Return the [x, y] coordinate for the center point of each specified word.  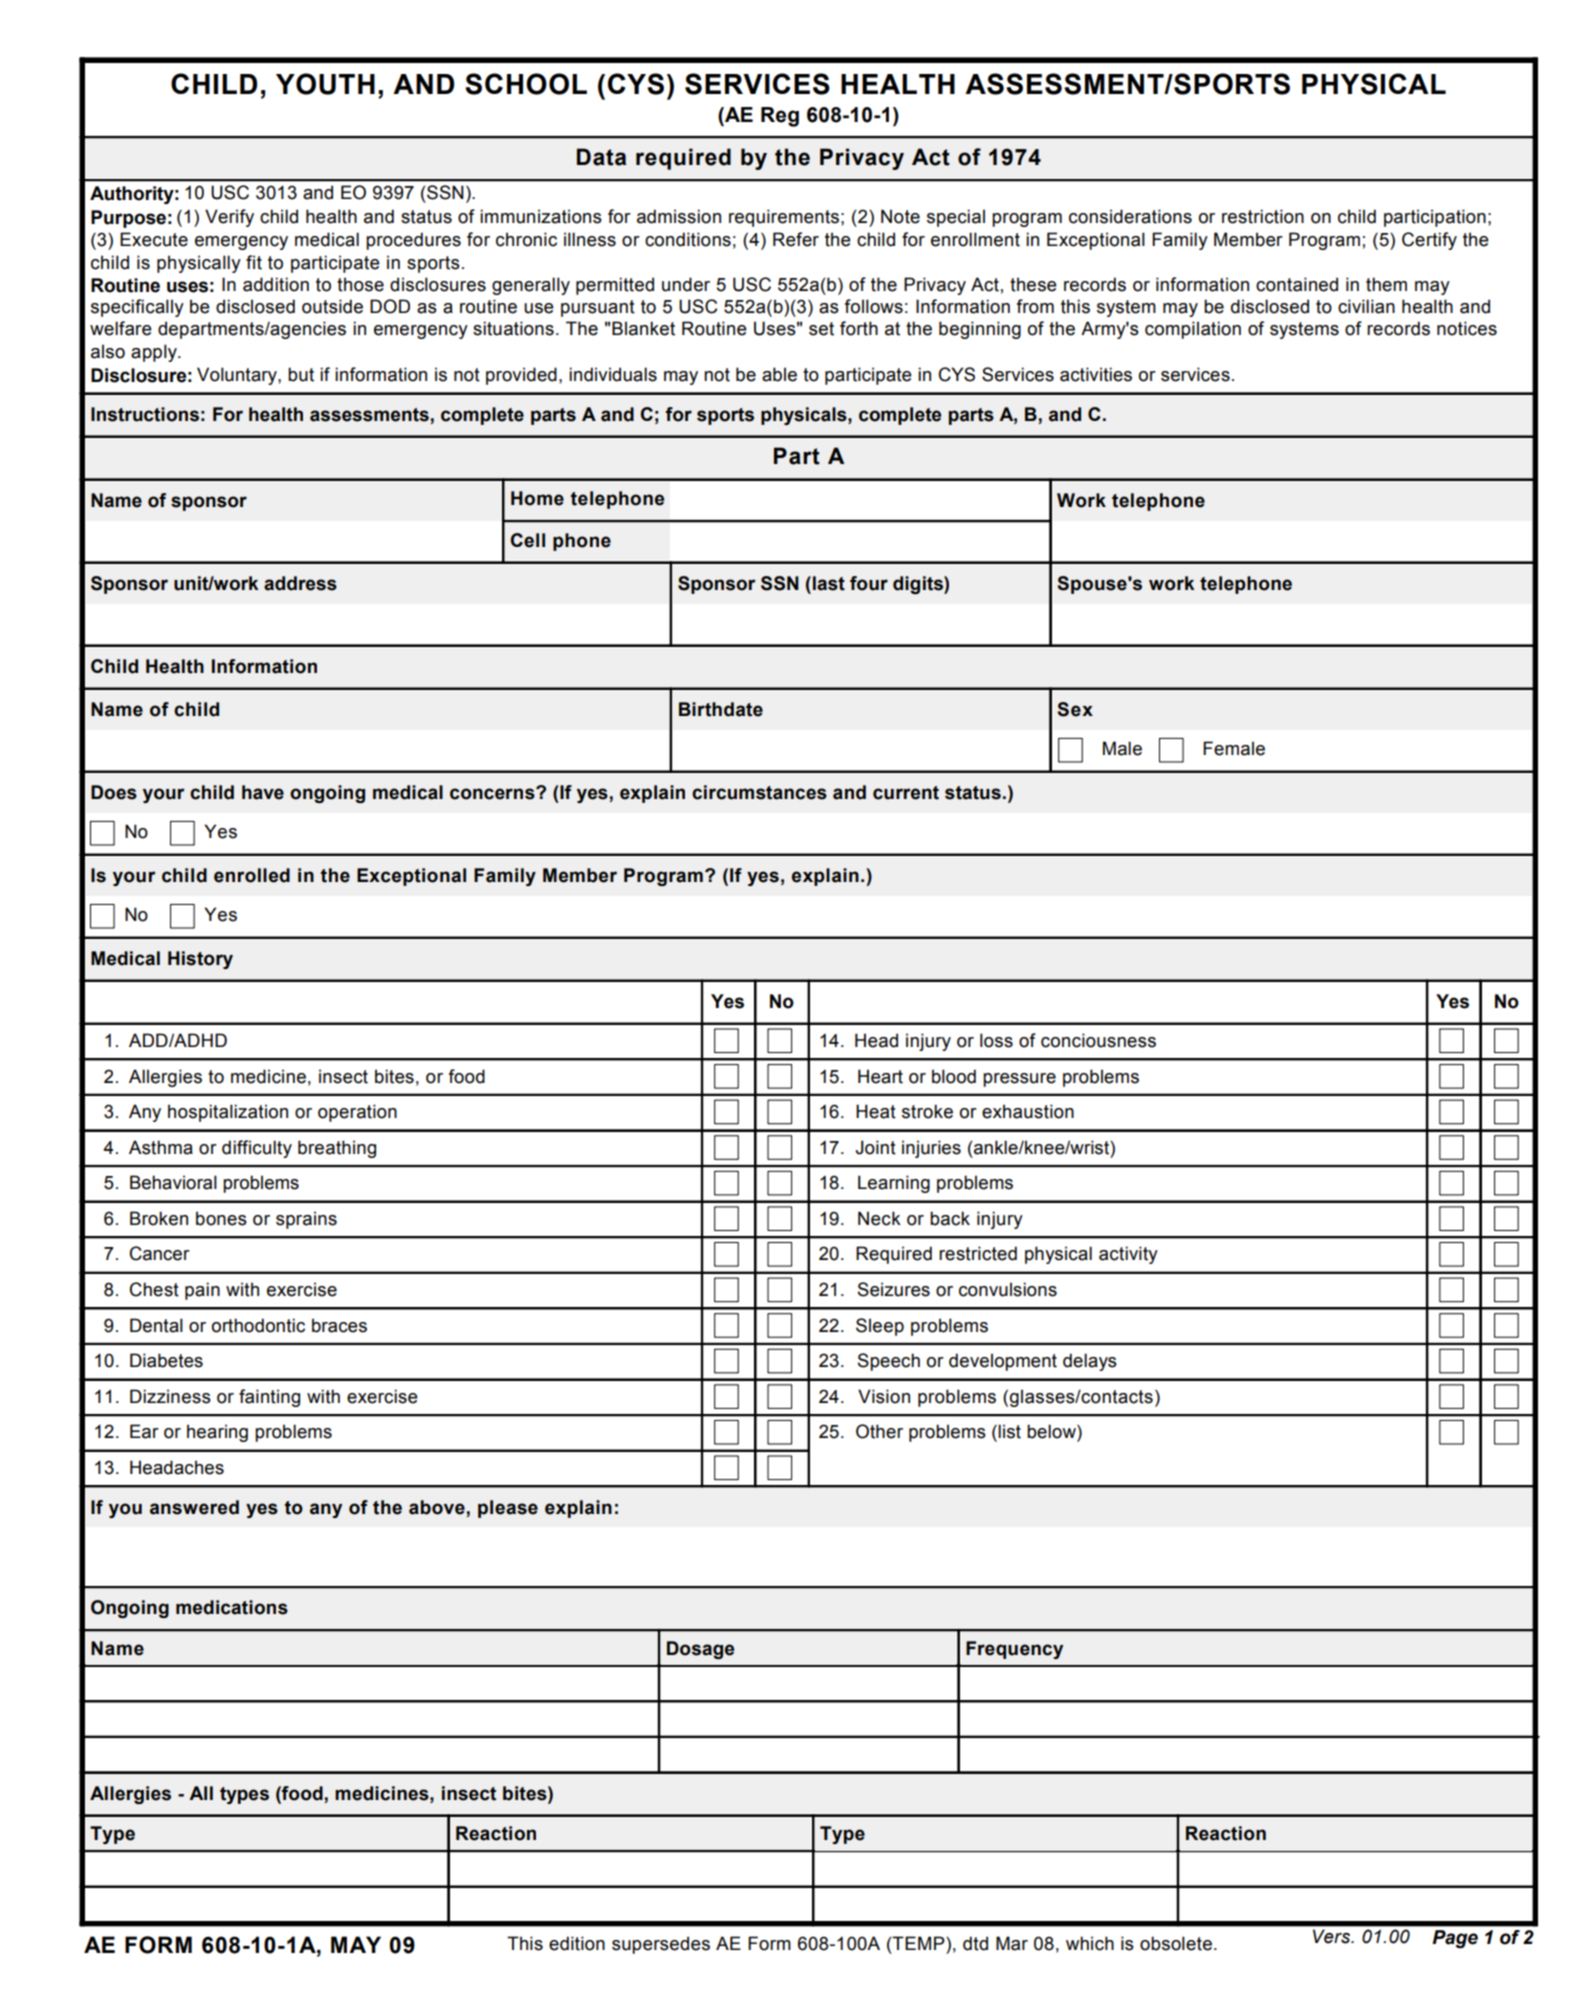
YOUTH [325, 84]
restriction [1263, 216]
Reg [780, 117]
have [263, 792]
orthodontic [258, 1325]
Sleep [880, 1327]
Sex [1075, 709]
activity [1128, 1255]
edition [577, 1943]
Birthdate [721, 709]
